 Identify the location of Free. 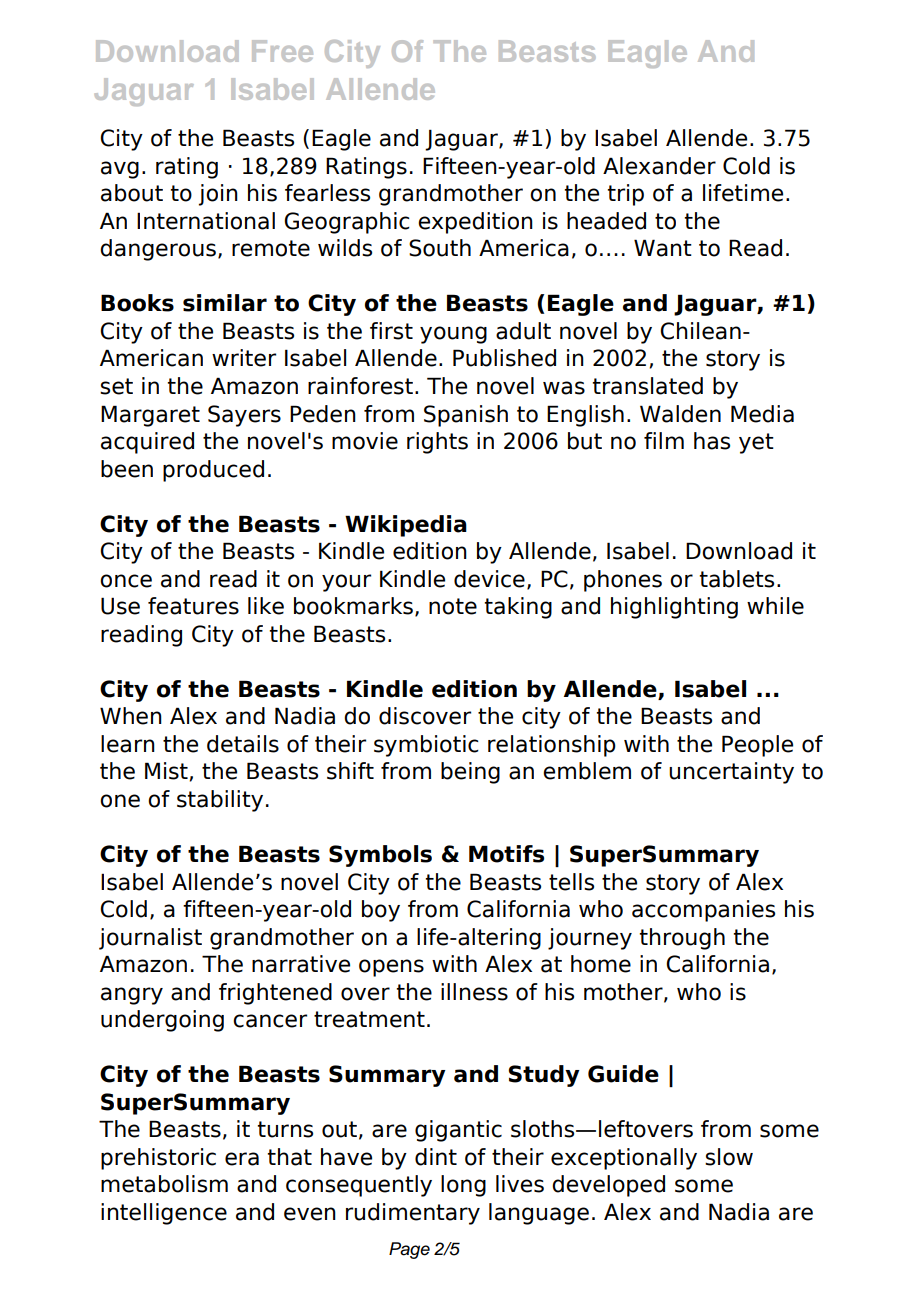
(282, 51).
